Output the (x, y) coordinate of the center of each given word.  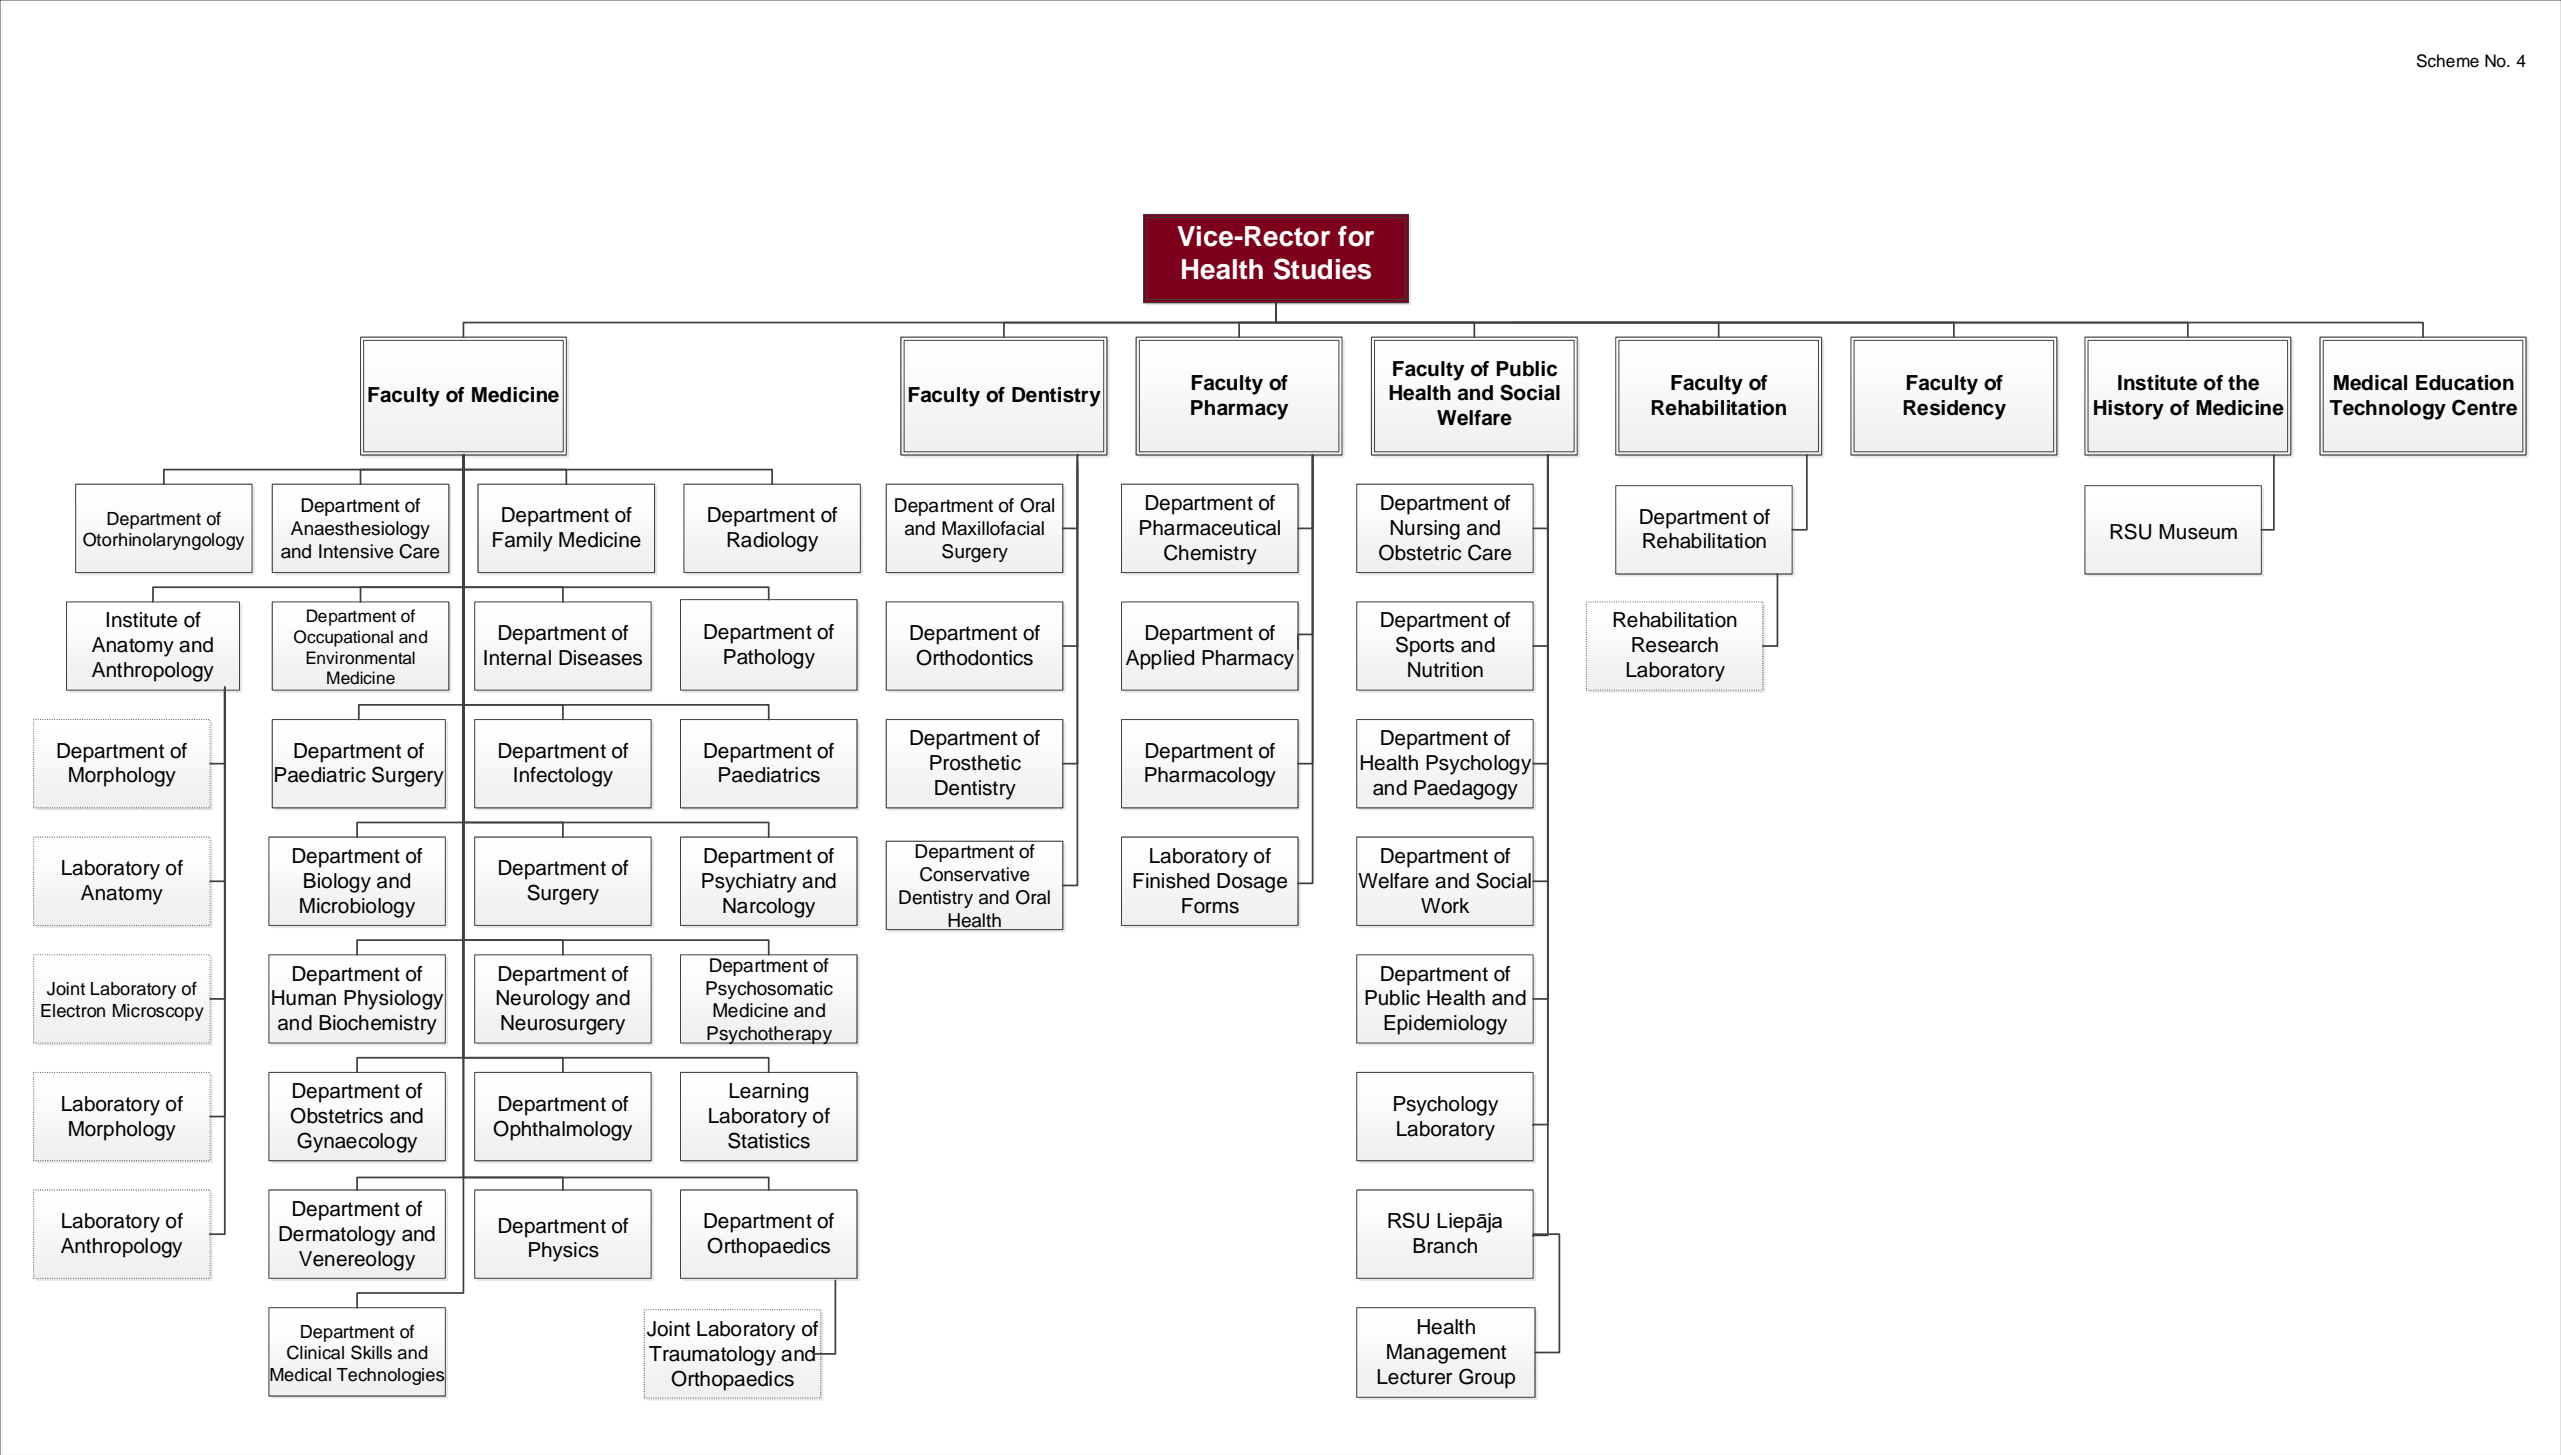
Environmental (360, 658)
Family (523, 542)
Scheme (2447, 61)
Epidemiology (1445, 1025)
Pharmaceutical (1210, 528)
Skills (371, 1352)
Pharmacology (1210, 777)
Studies (1322, 269)
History (2129, 410)
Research (1675, 645)
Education (2465, 383)
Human (304, 998)
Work (1445, 906)
